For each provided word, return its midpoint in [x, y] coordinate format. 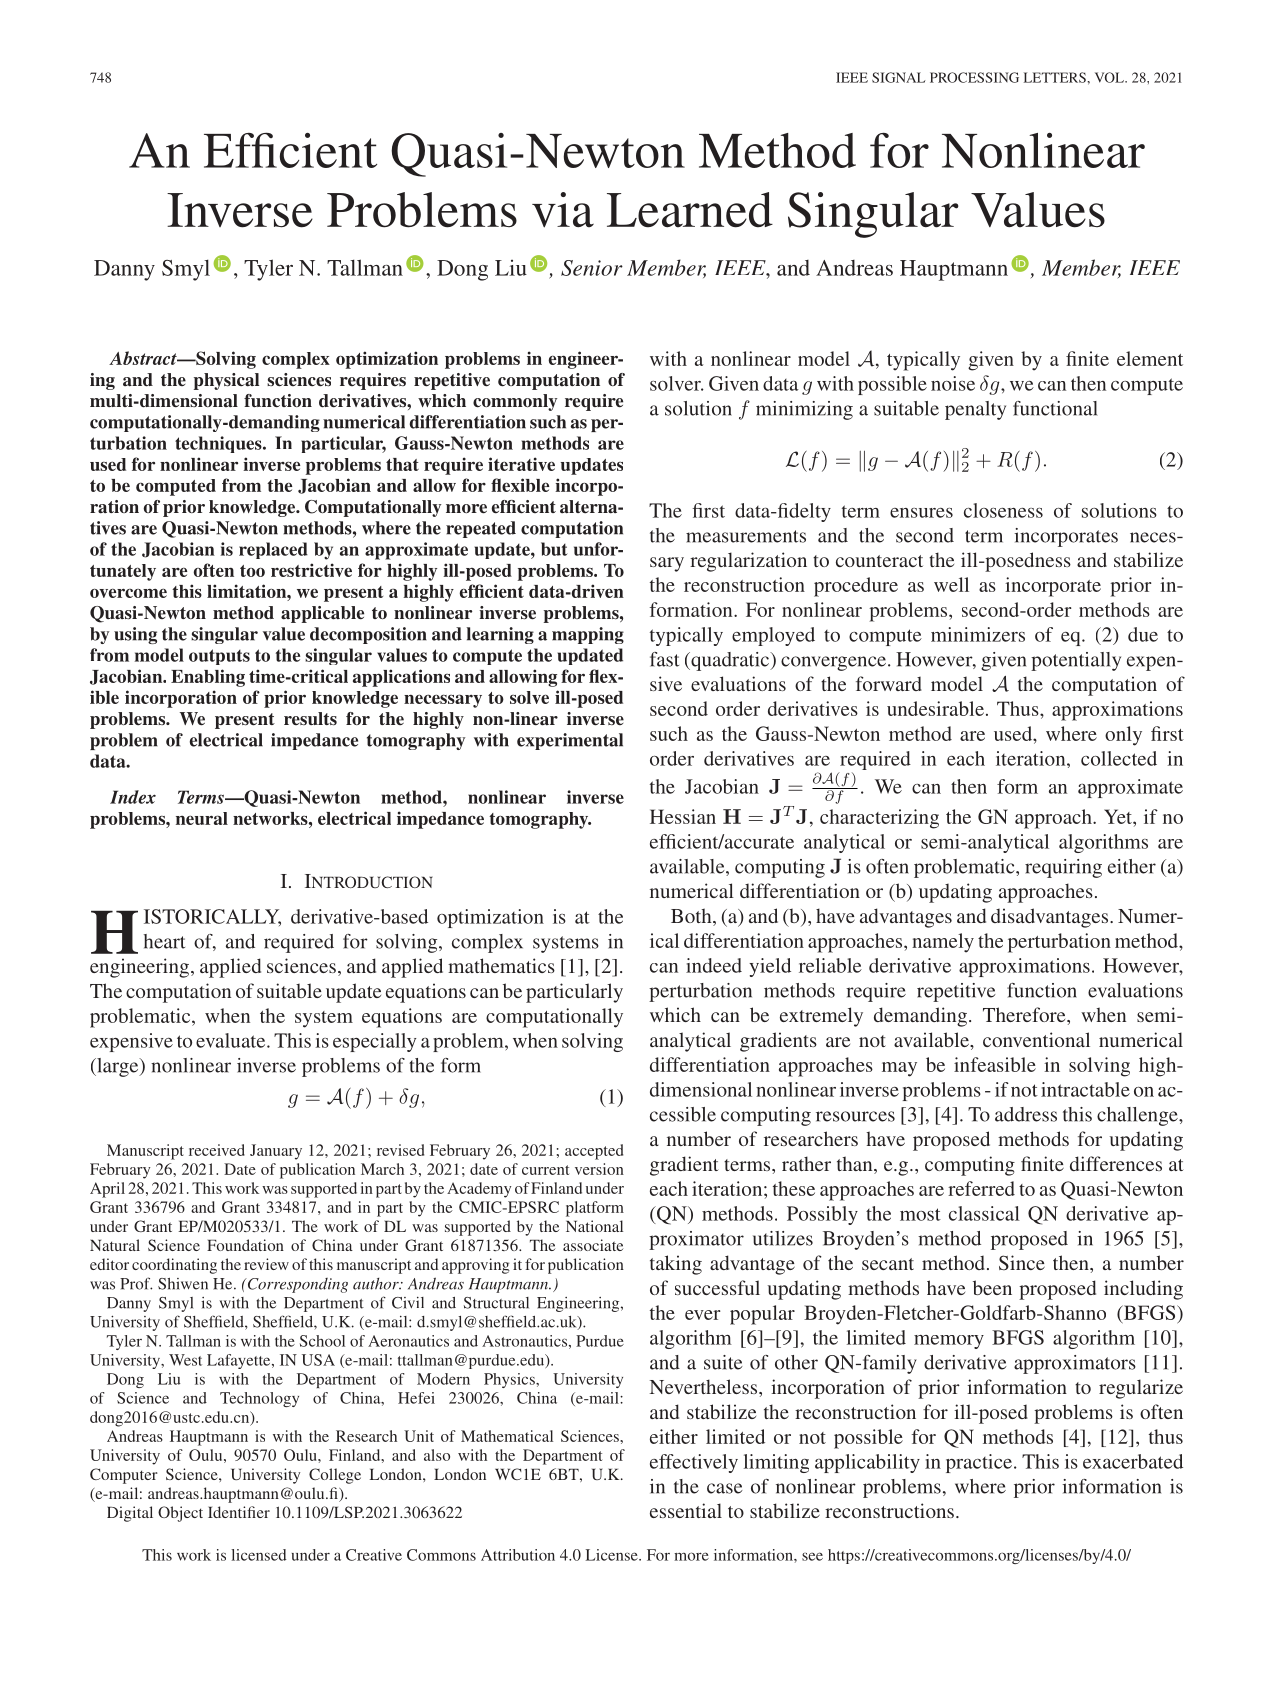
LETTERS [1056, 77]
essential [686, 1510]
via [563, 210]
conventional [1036, 1039]
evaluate [232, 1040]
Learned [690, 210]
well [951, 584]
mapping [588, 635]
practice [980, 1463]
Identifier [239, 1512]
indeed [714, 965]
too [252, 571]
